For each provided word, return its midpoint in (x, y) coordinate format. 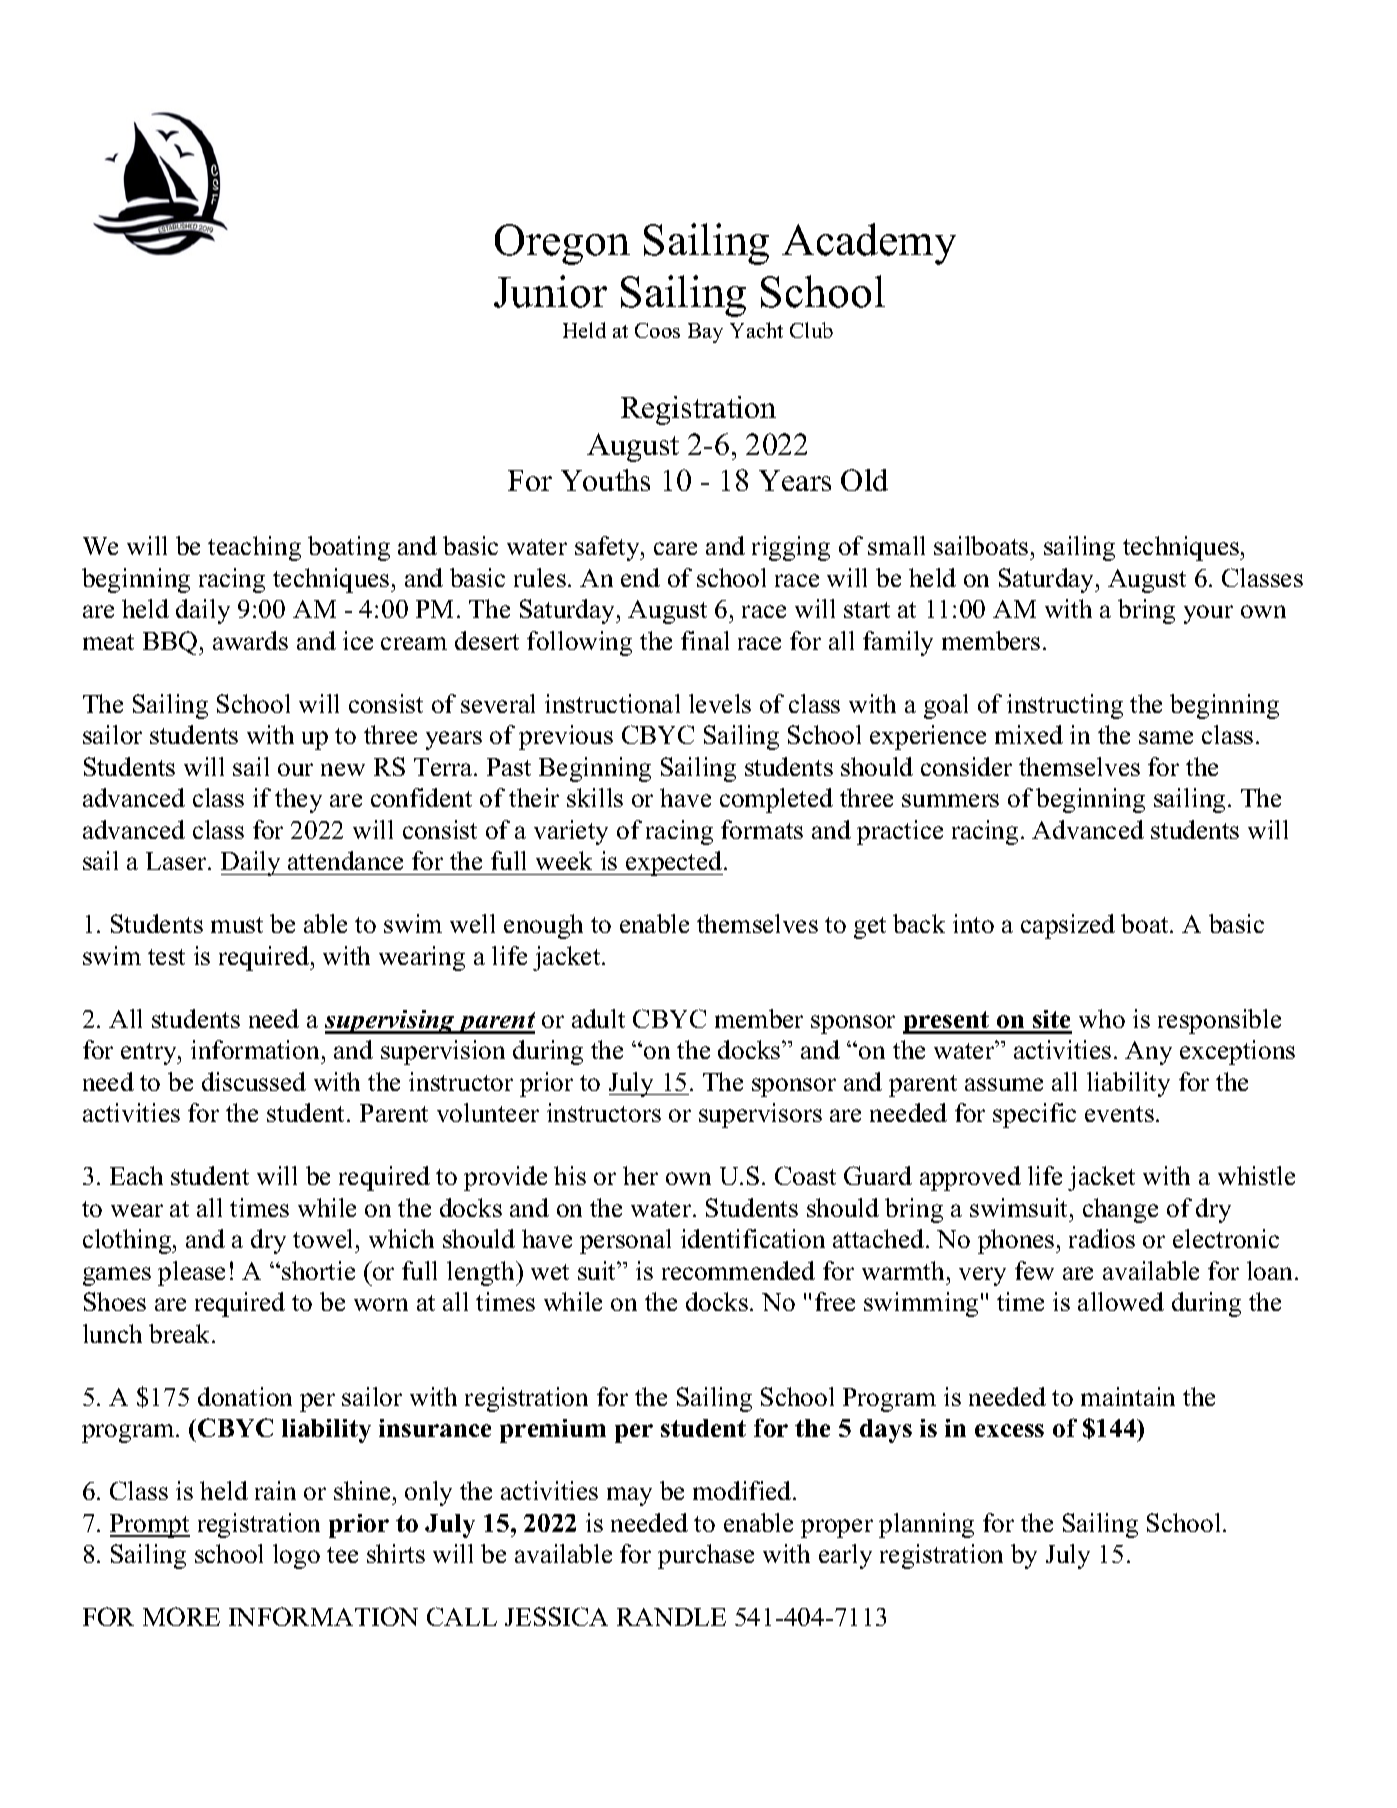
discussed (254, 1081)
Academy (869, 244)
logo (296, 1556)
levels (720, 703)
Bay (705, 333)
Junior (550, 291)
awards (250, 640)
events (1119, 1114)
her (640, 1175)
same (1166, 737)
